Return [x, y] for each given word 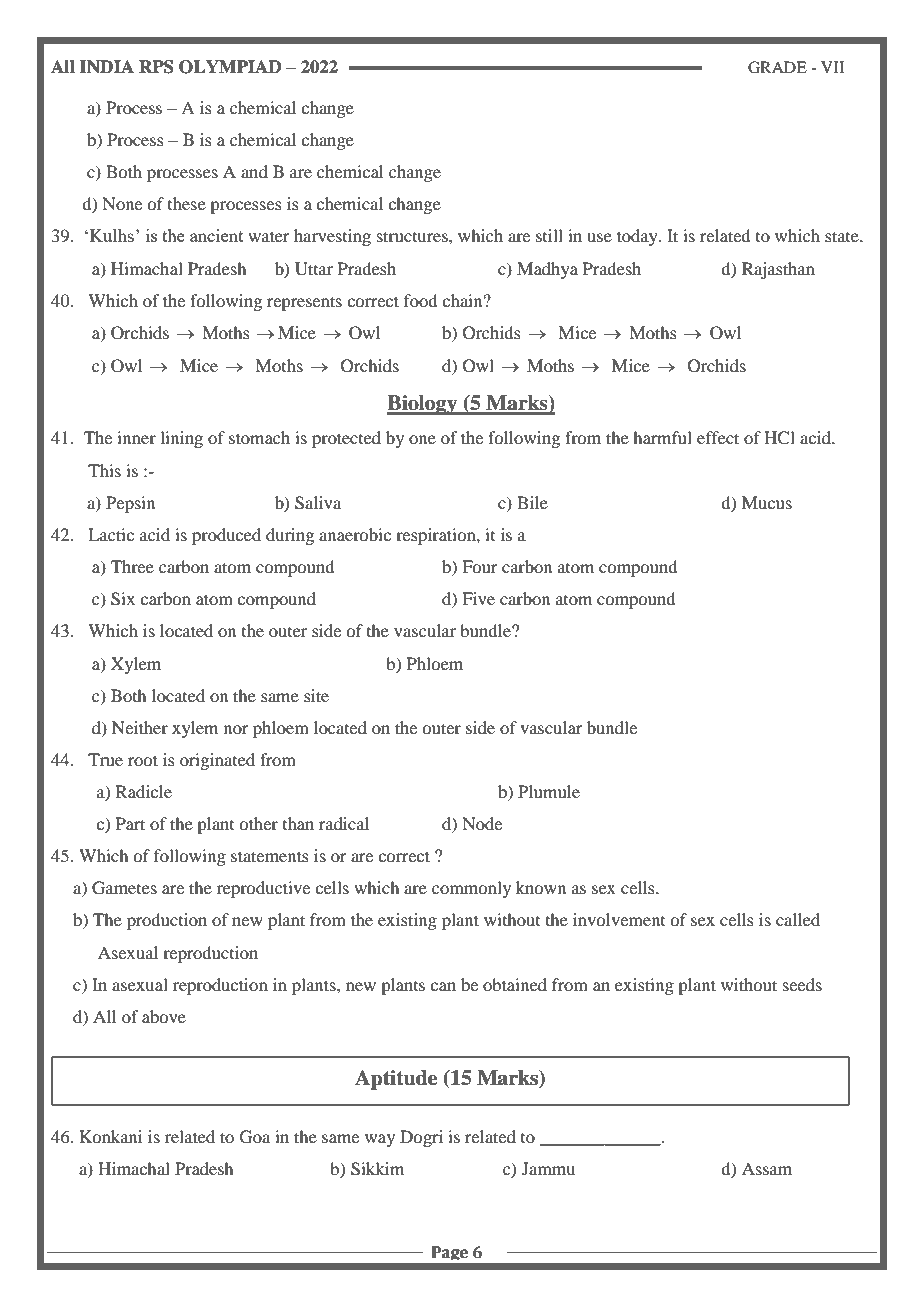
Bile [532, 502]
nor [236, 729]
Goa [255, 1137]
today [638, 237]
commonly [471, 889]
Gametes [124, 888]
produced [226, 536]
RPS [156, 67]
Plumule [549, 791]
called [798, 919]
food [420, 300]
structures [413, 236]
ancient [216, 235]
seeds [802, 984]
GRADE [777, 67]
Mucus [767, 502]
